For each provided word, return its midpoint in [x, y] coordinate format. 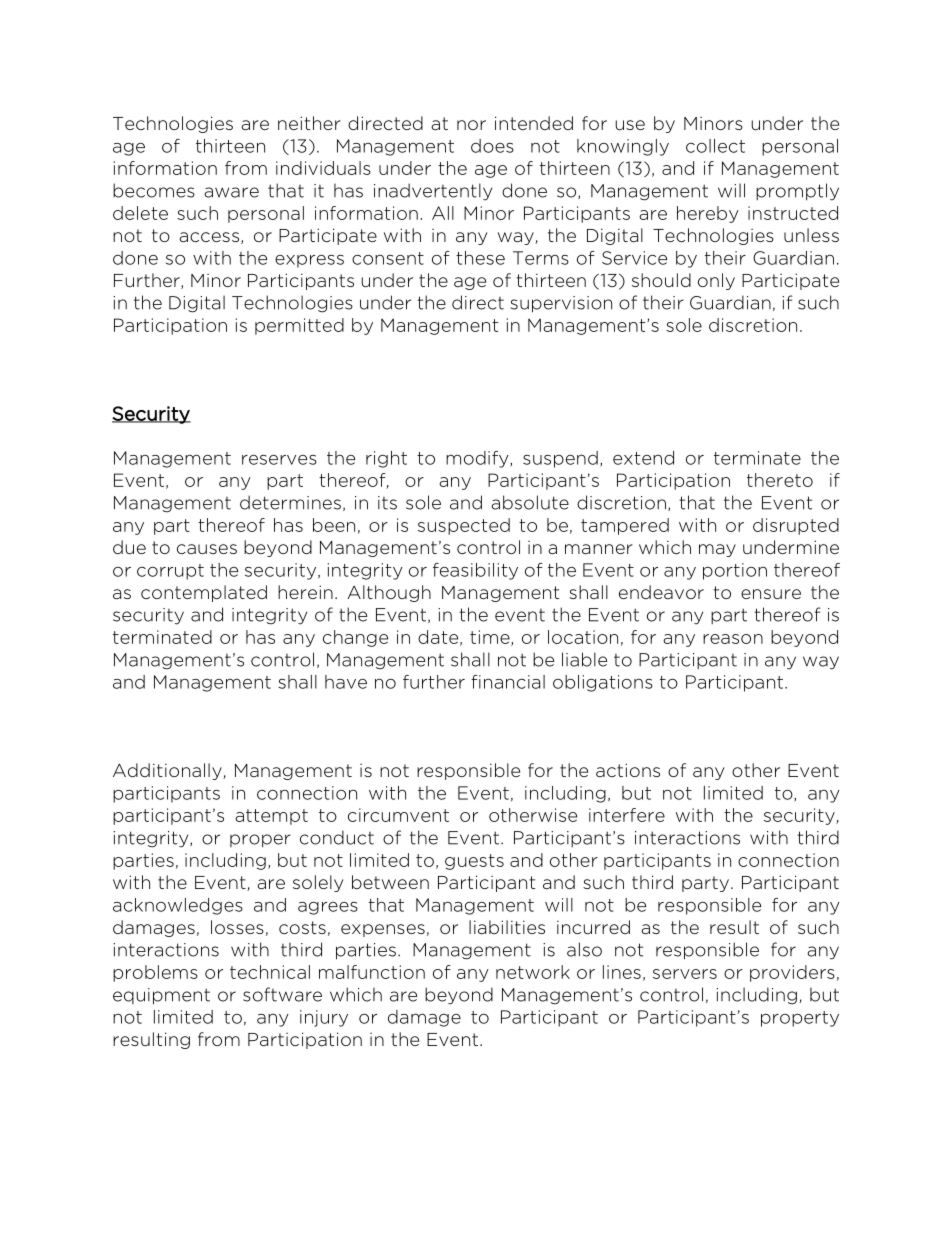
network [533, 972]
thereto [780, 480]
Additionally [168, 771]
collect [715, 146]
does [492, 146]
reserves [279, 459]
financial [508, 682]
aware [231, 192]
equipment [161, 996]
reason [733, 639]
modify [478, 459]
